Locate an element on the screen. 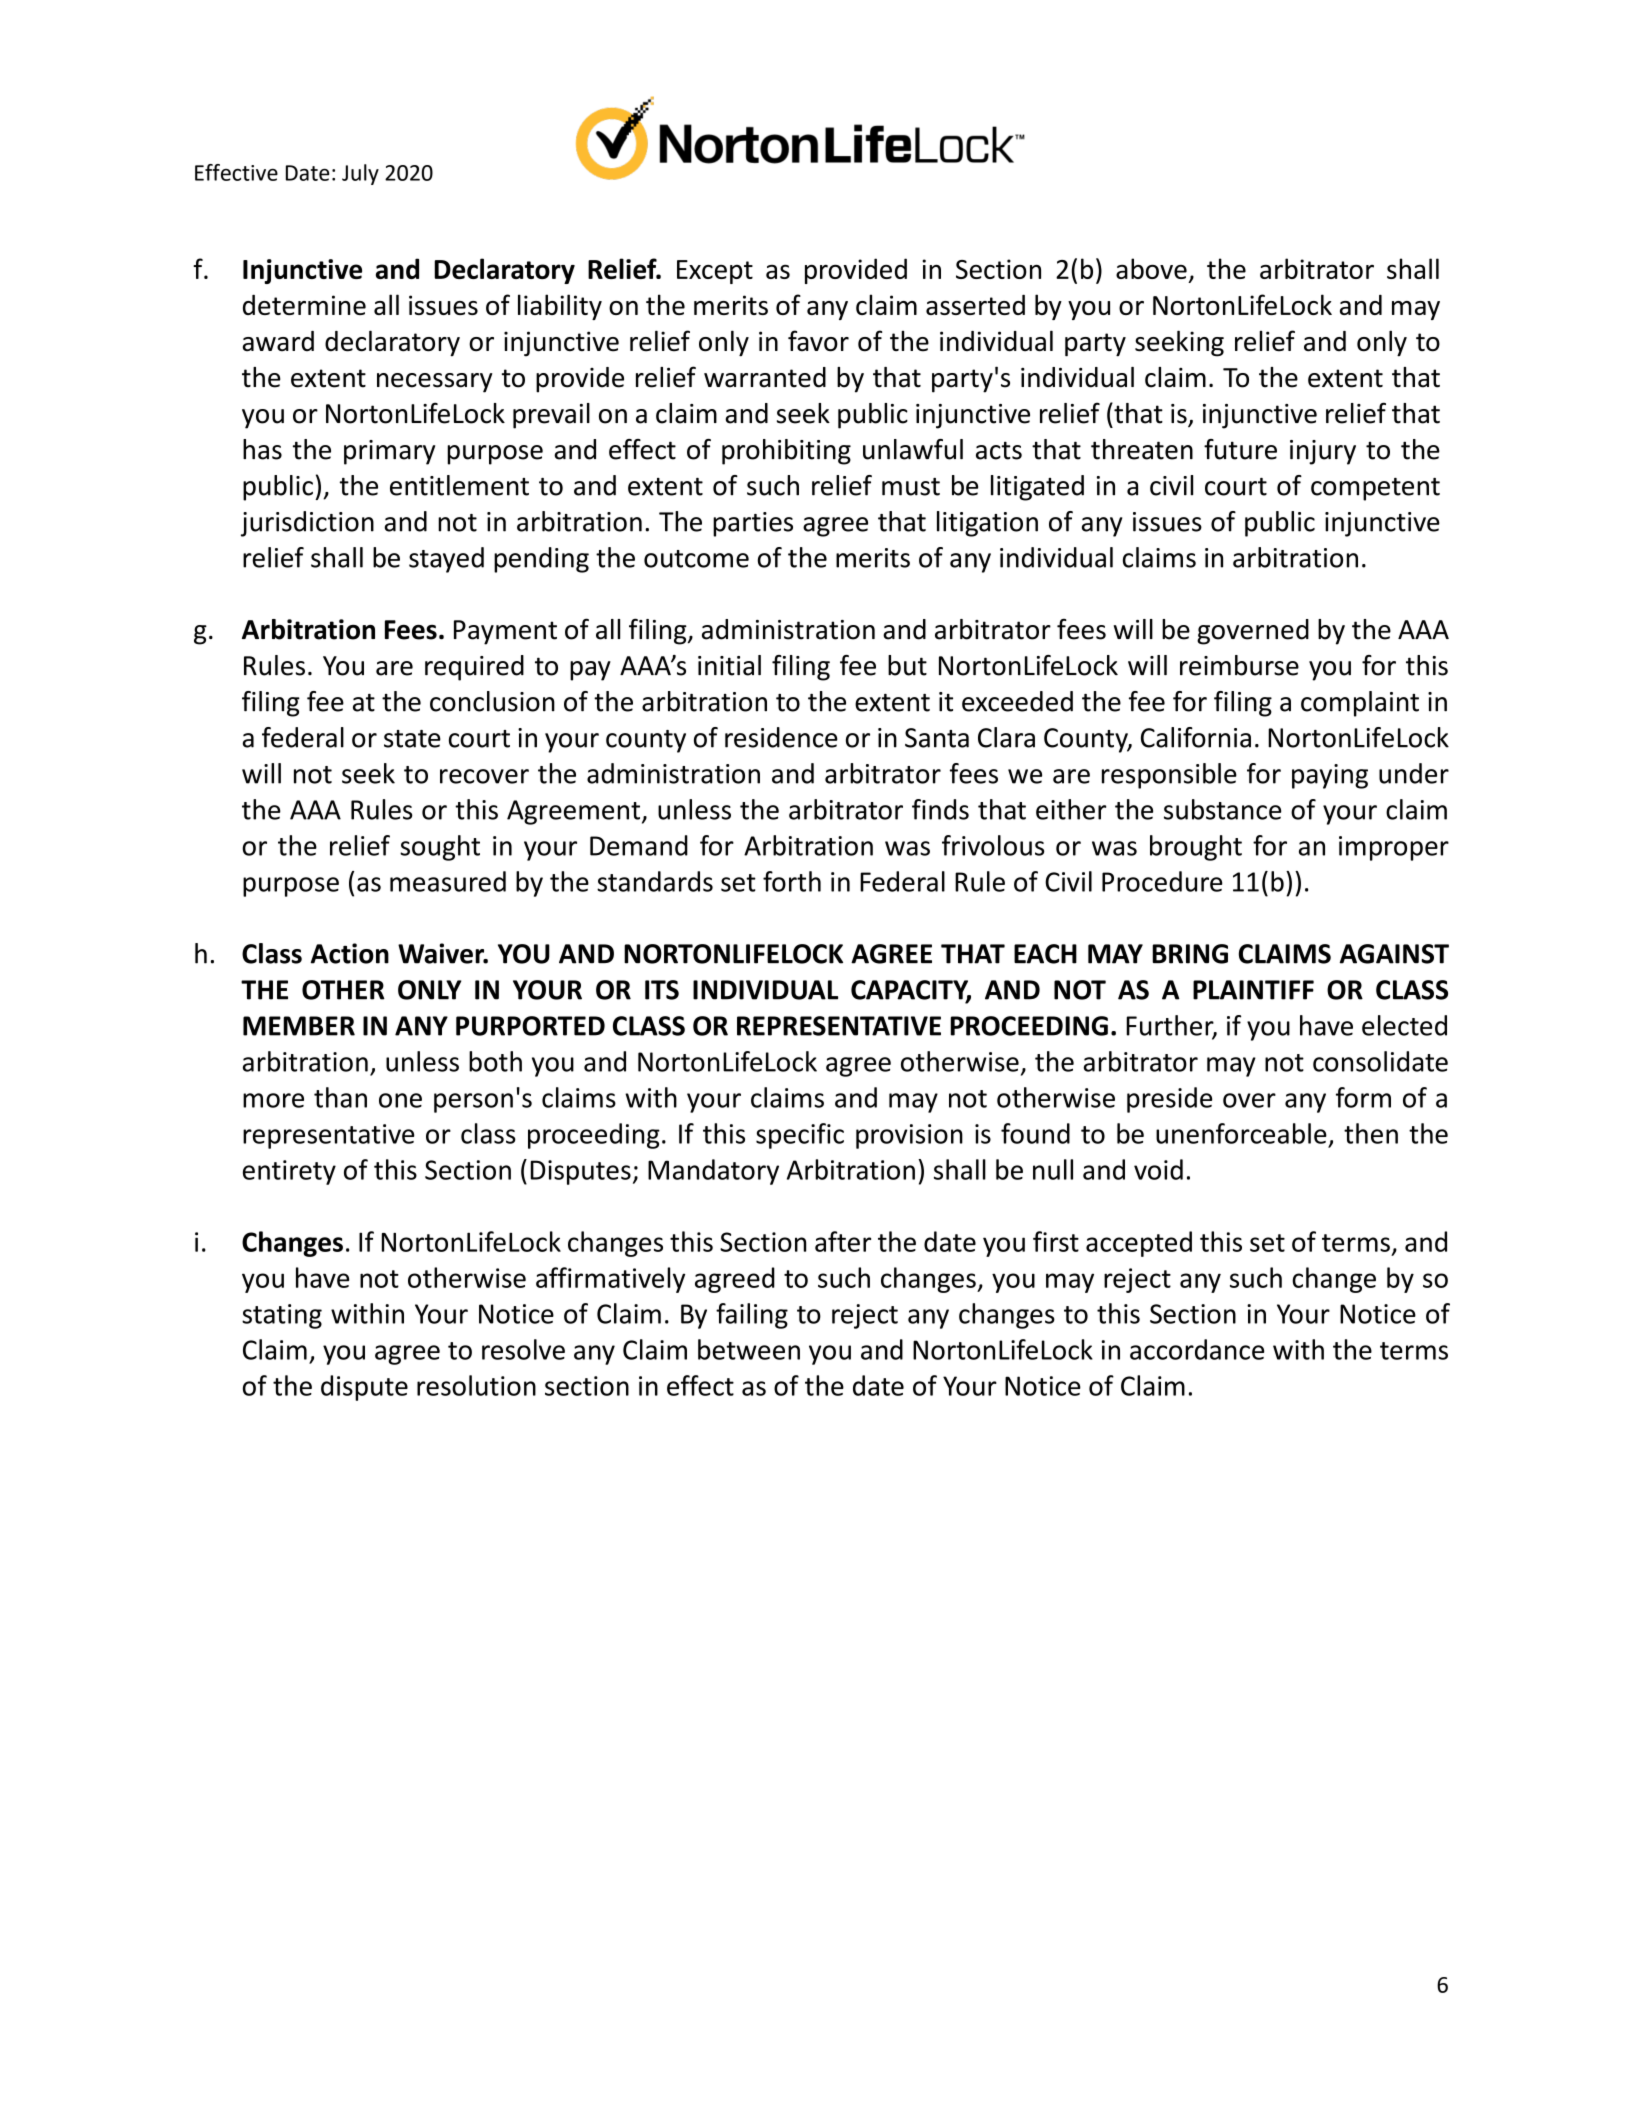  forth is located at coordinates (792, 881).
